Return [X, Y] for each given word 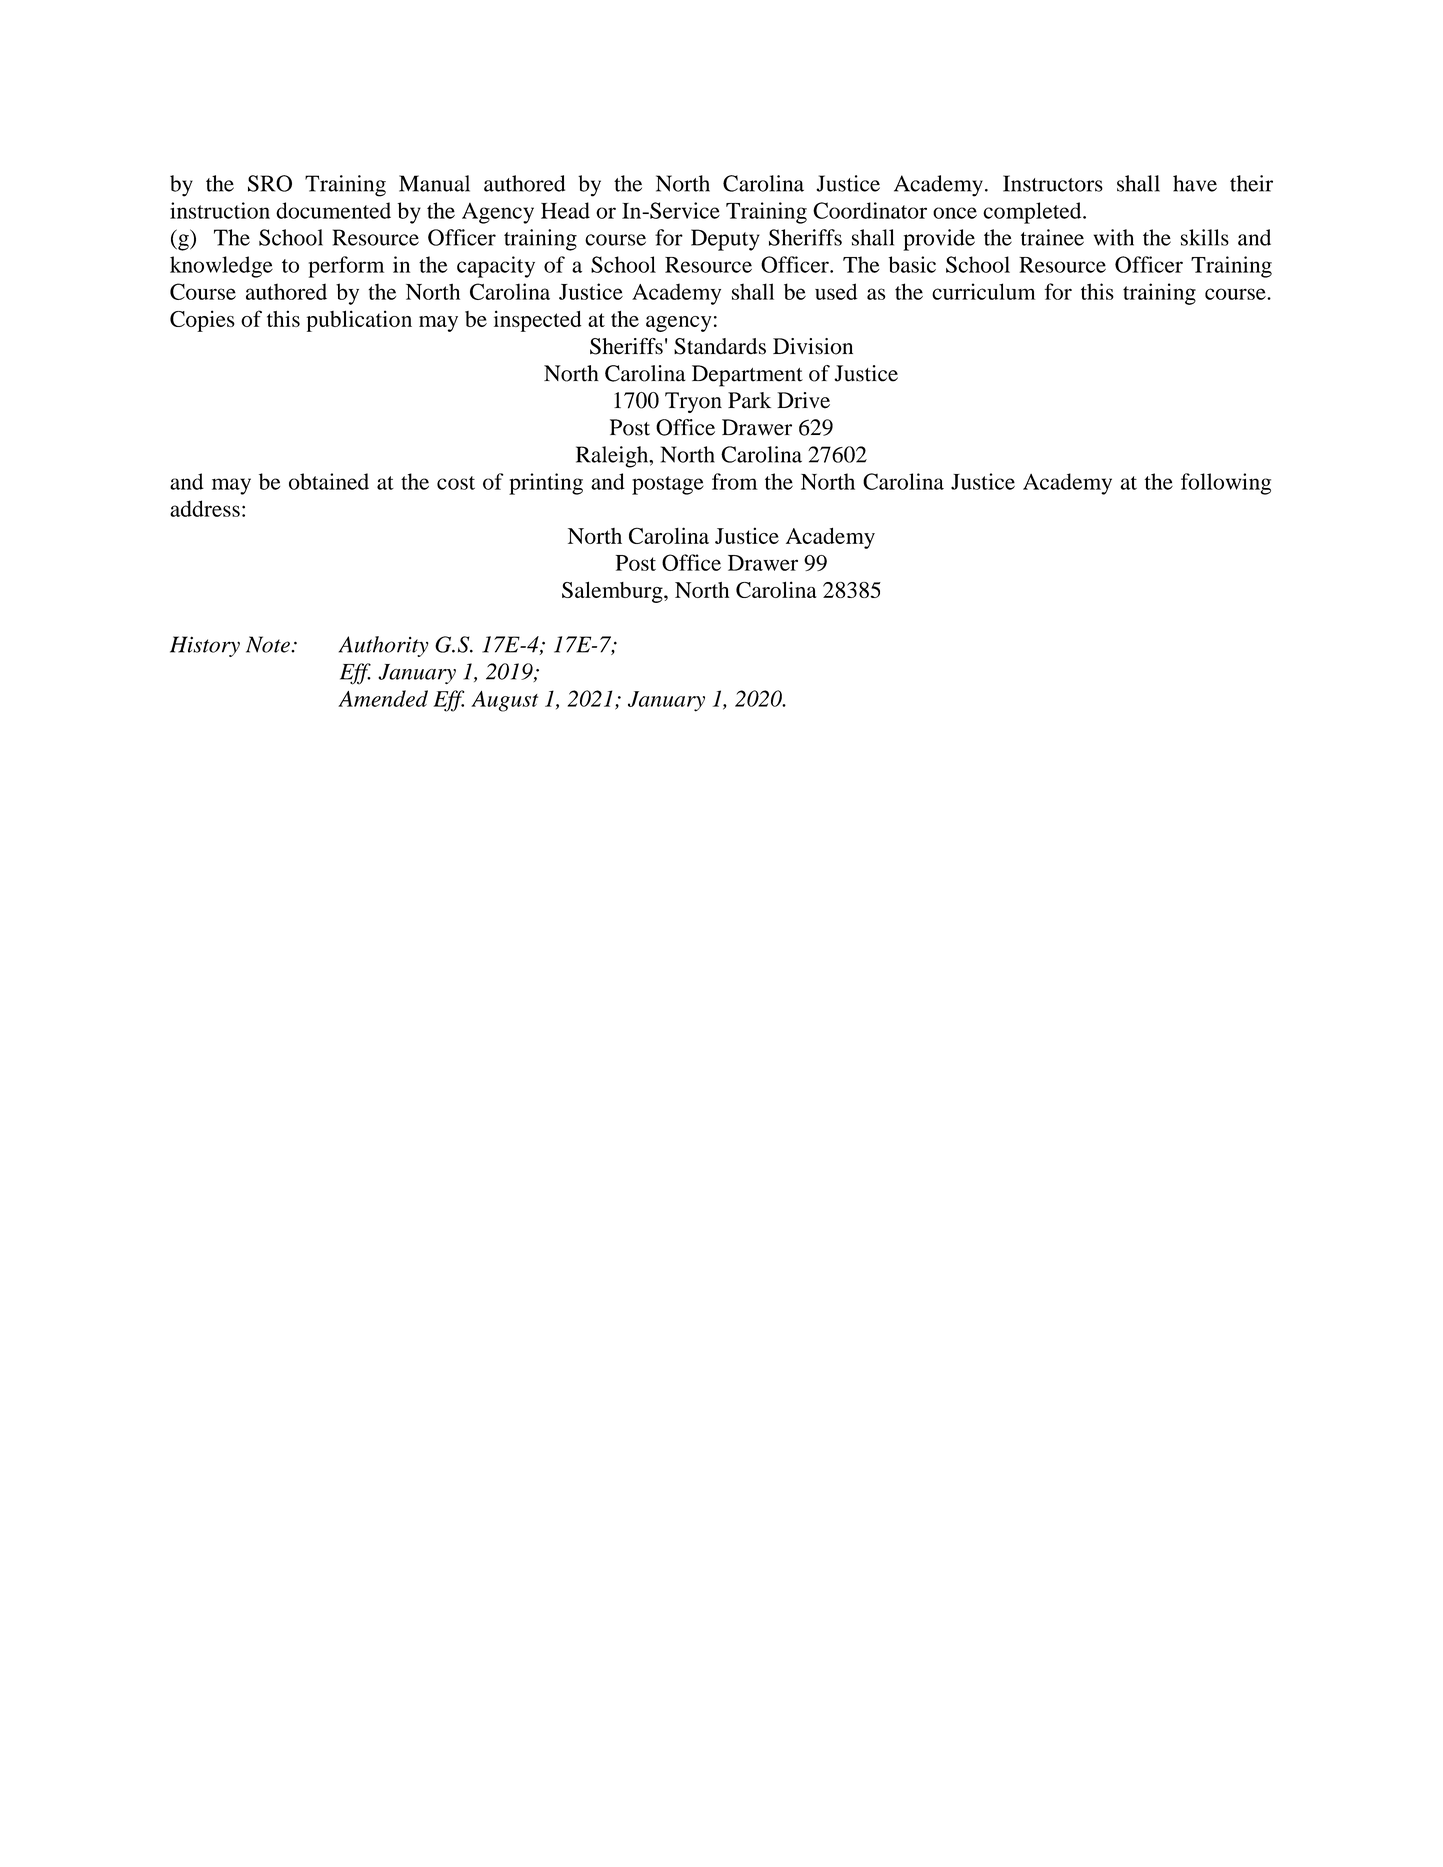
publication [359, 321]
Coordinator [870, 210]
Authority [384, 646]
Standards [720, 346]
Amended [383, 698]
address [205, 508]
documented [333, 210]
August [504, 701]
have [1195, 183]
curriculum [983, 291]
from [735, 481]
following [1226, 484]
